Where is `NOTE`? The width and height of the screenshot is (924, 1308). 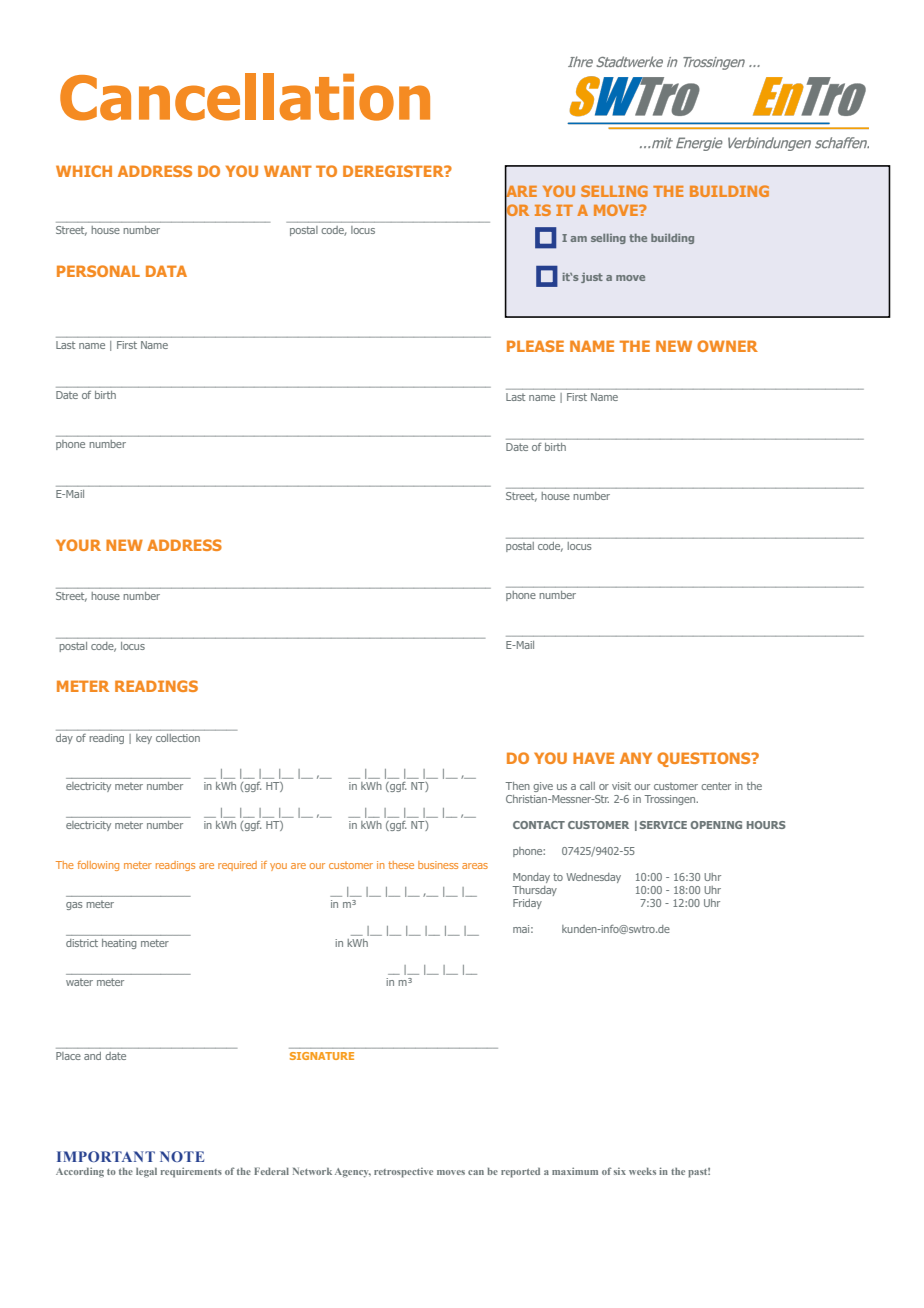
NOTE is located at coordinates (182, 1156).
